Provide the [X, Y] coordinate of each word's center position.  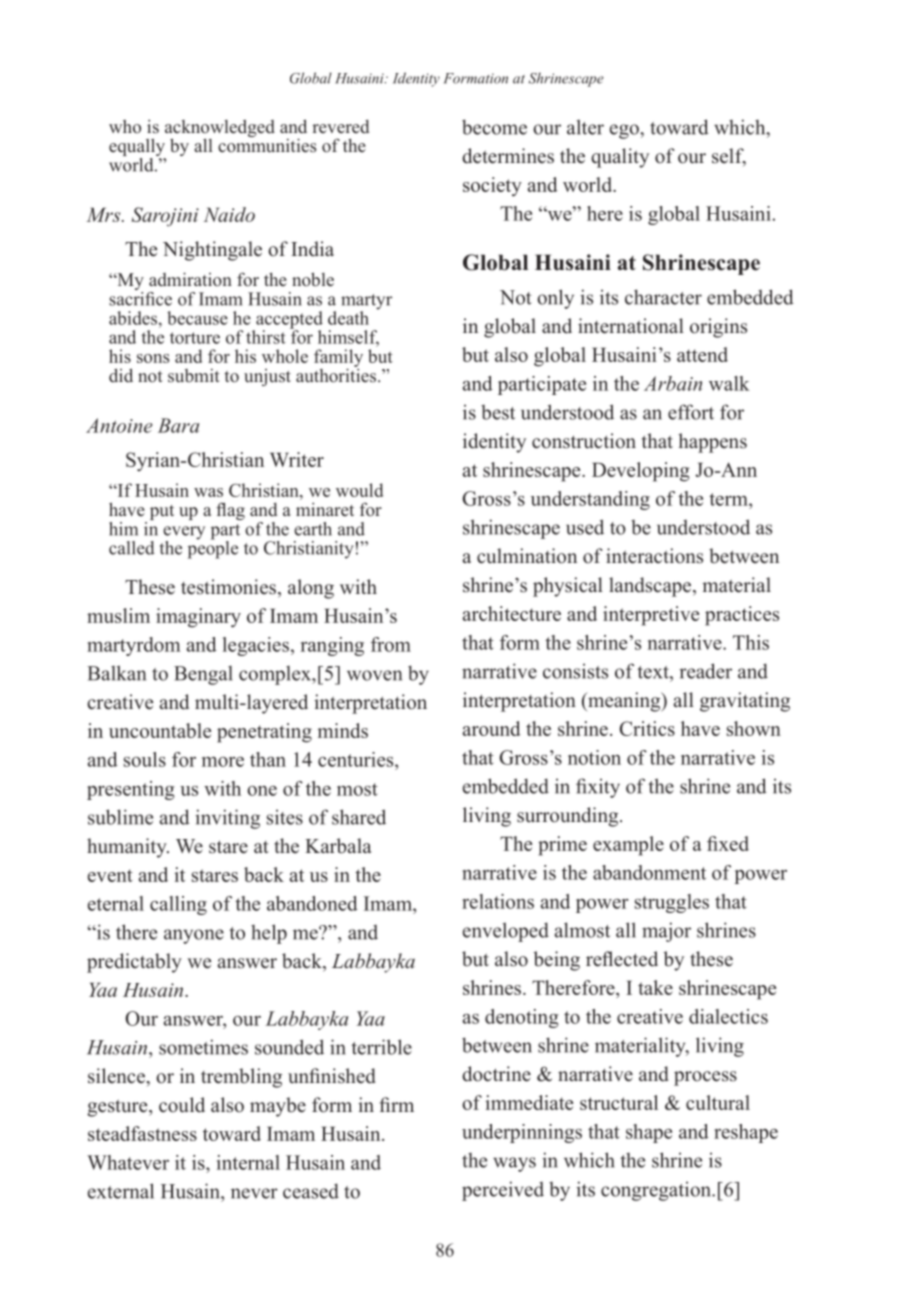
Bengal [203, 675]
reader [705, 671]
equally [137, 148]
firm [396, 1104]
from [391, 644]
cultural [718, 1102]
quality [620, 158]
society [492, 187]
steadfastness [142, 1133]
